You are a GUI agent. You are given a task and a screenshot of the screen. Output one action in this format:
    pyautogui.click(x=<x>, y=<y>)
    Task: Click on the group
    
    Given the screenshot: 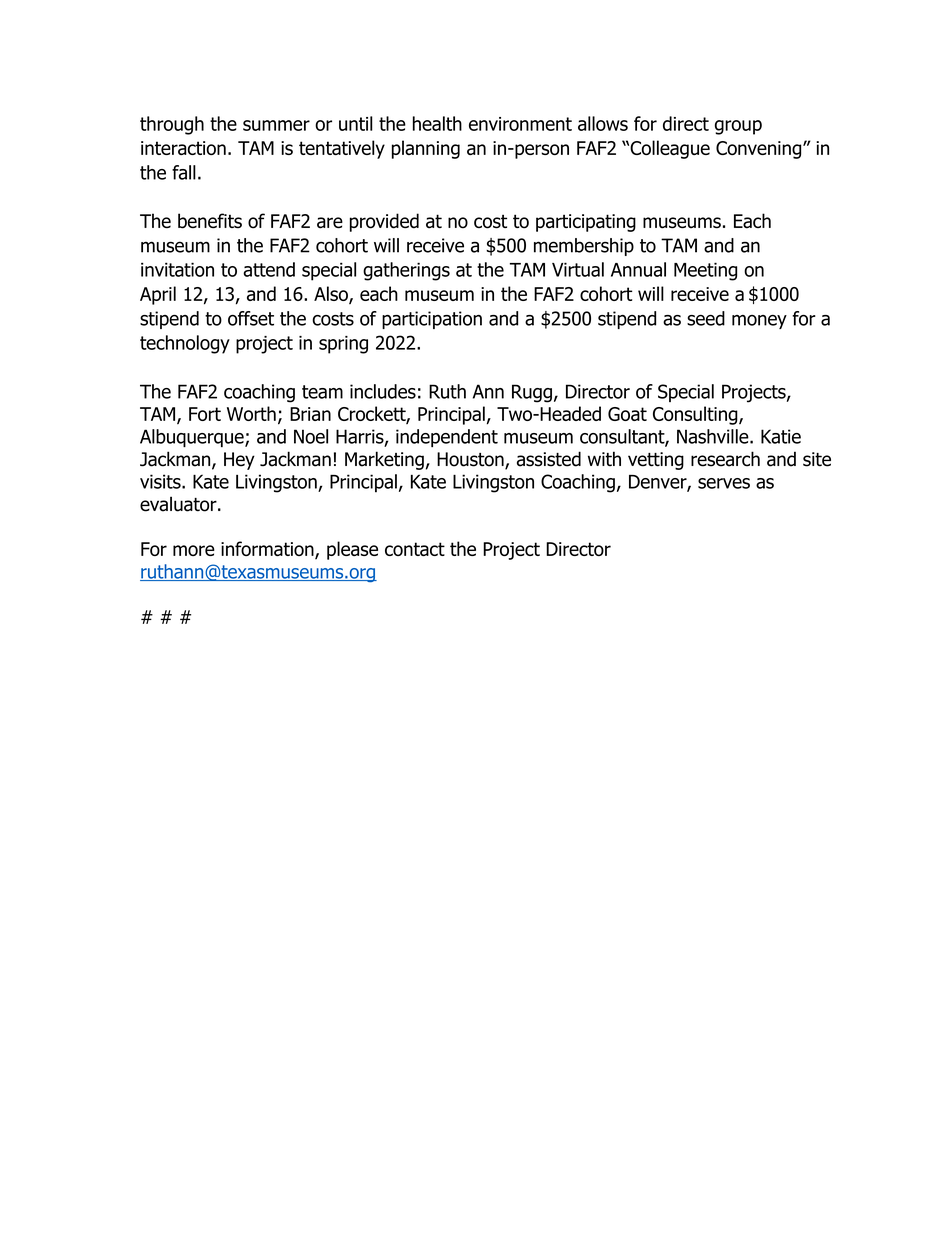 What is the action you would take?
    pyautogui.click(x=738, y=127)
